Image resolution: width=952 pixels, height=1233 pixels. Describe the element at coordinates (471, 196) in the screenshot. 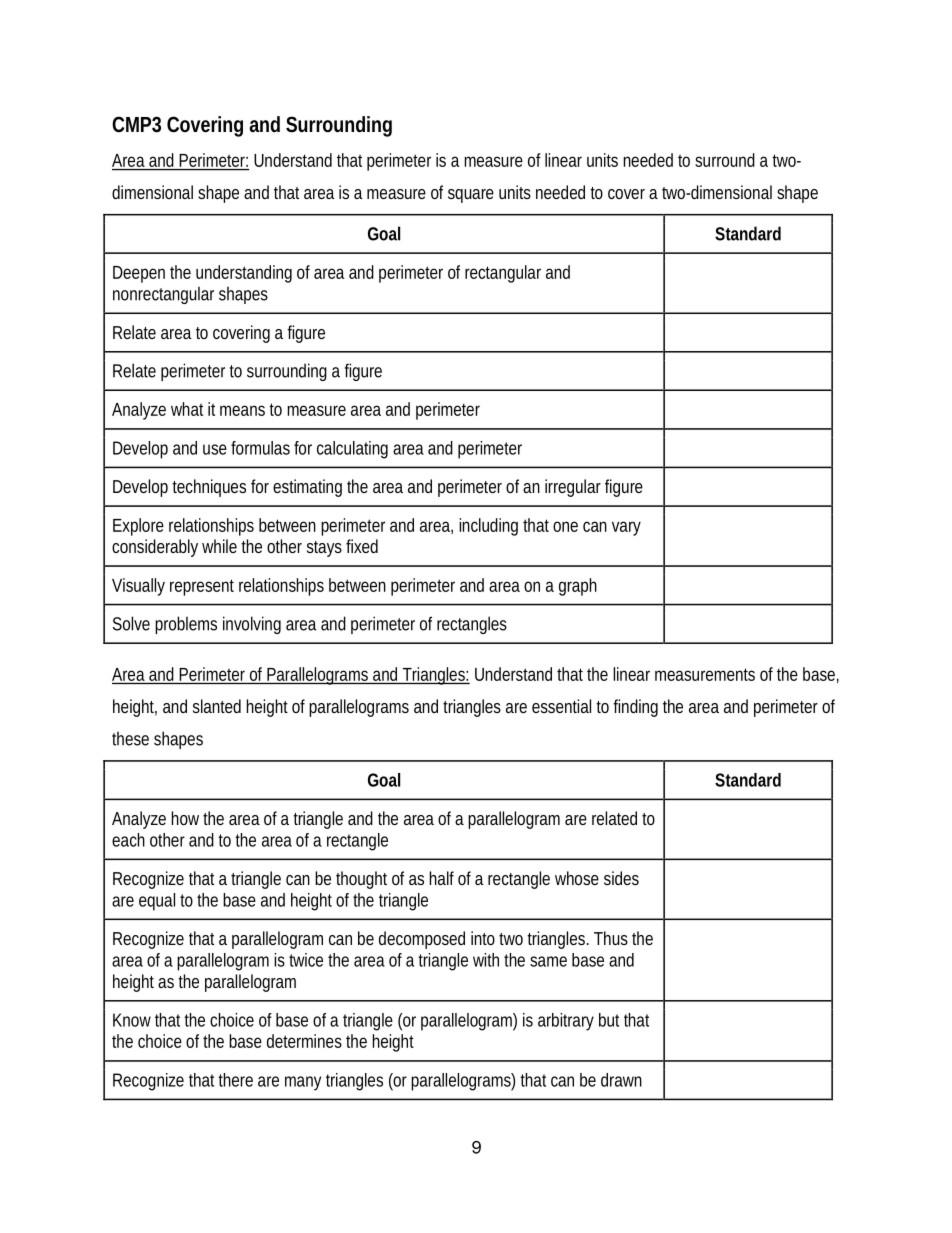

I see `square` at that location.
